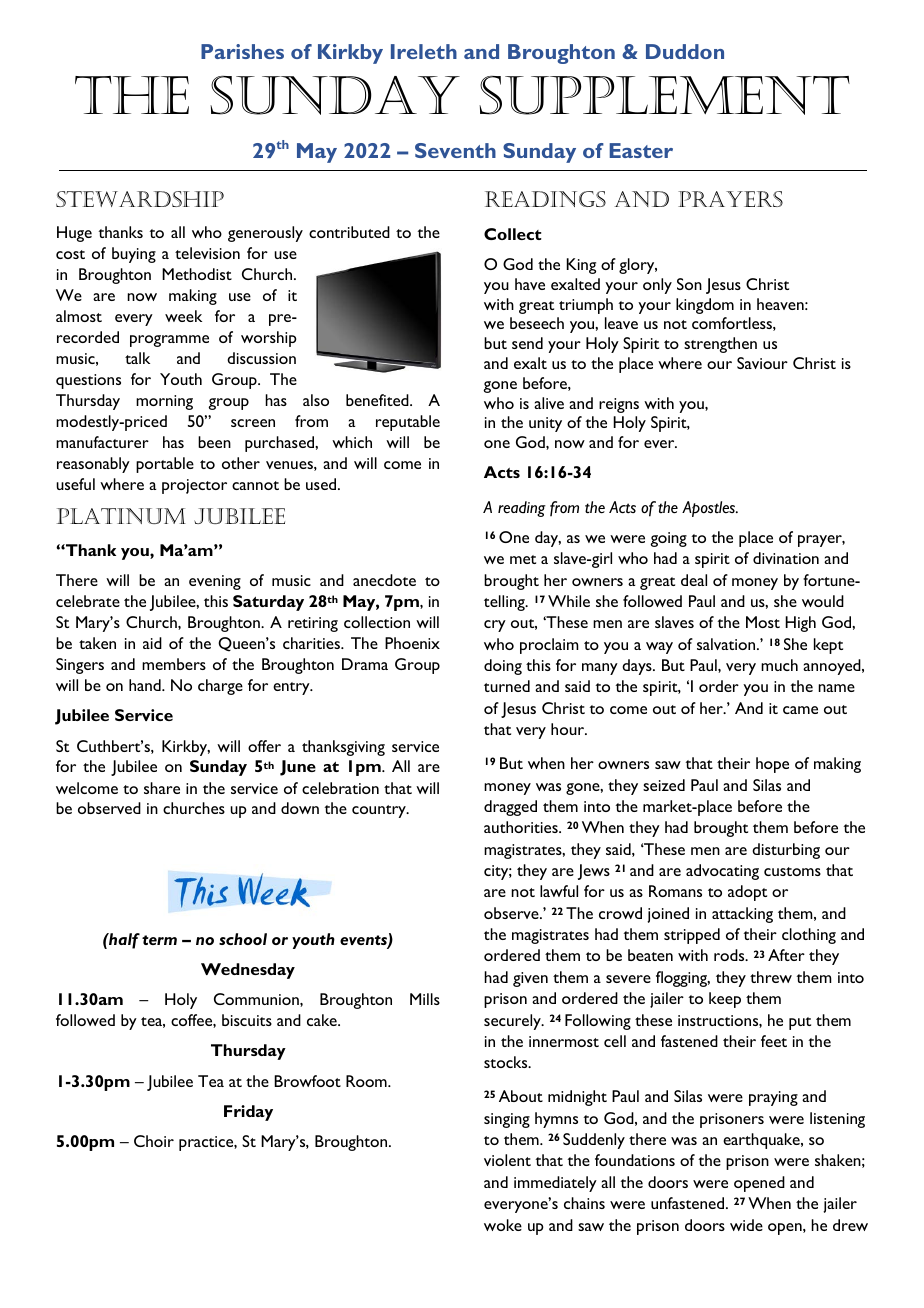 This image has width=924, height=1308. Describe the element at coordinates (455, 150) in the image. I see `Seventh` at that location.
